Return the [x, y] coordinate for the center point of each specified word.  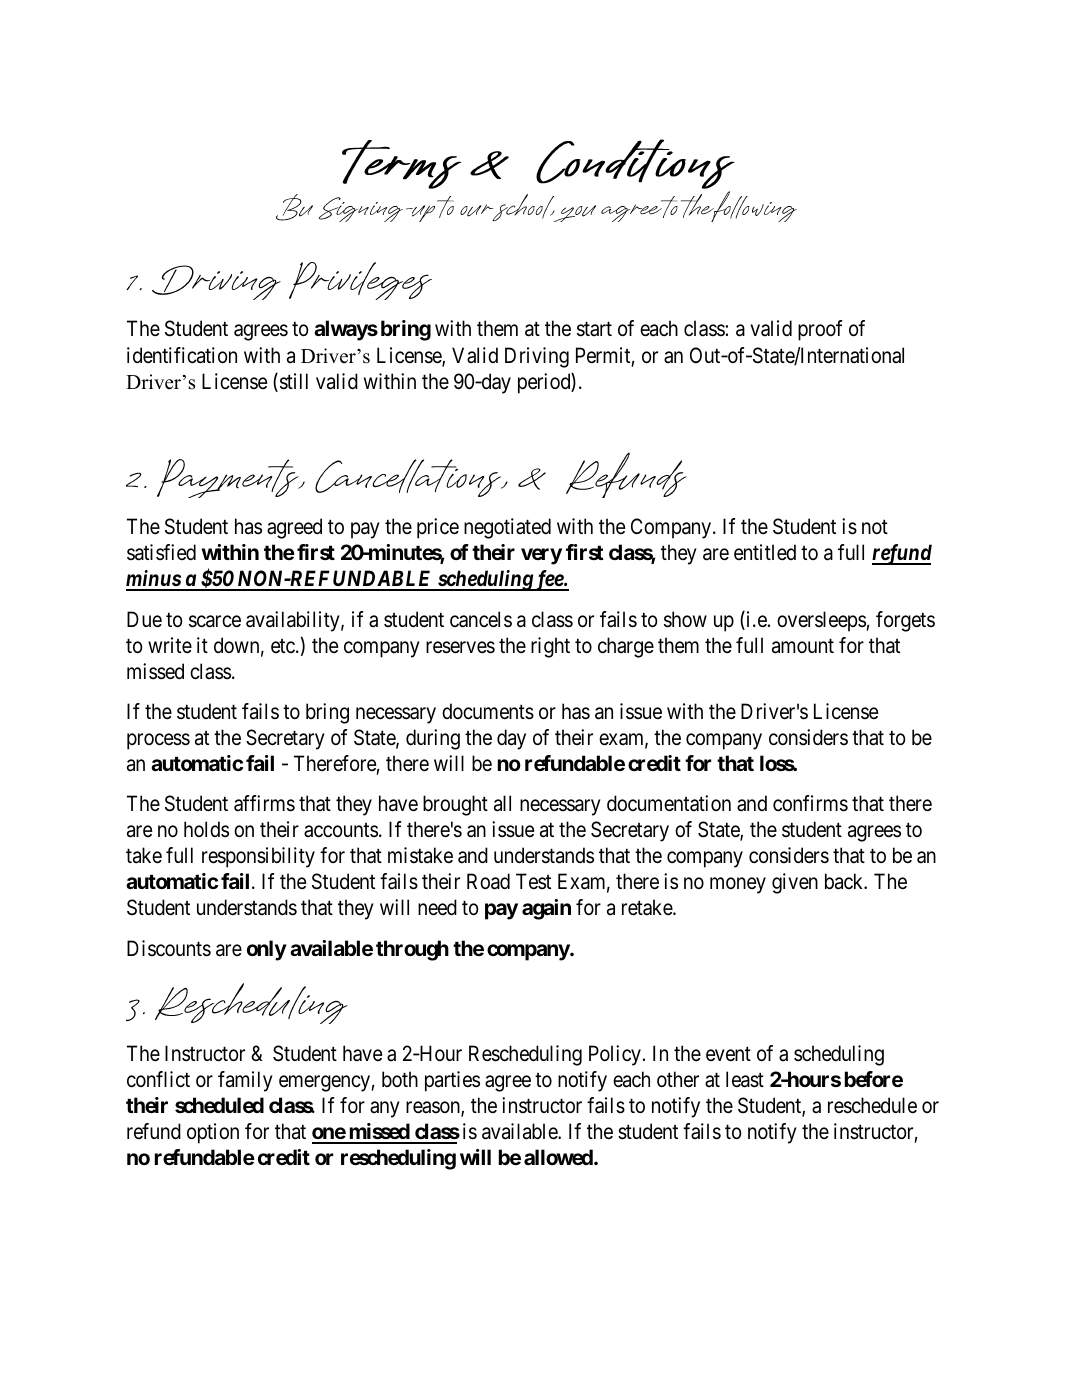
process [158, 741]
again [546, 909]
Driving [537, 357]
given [795, 883]
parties [452, 1081]
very [541, 556]
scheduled [219, 1105]
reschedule [872, 1105]
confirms [810, 803]
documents [488, 711]
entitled [765, 552]
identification [182, 355]
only [267, 950]
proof [820, 330]
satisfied [161, 552]
